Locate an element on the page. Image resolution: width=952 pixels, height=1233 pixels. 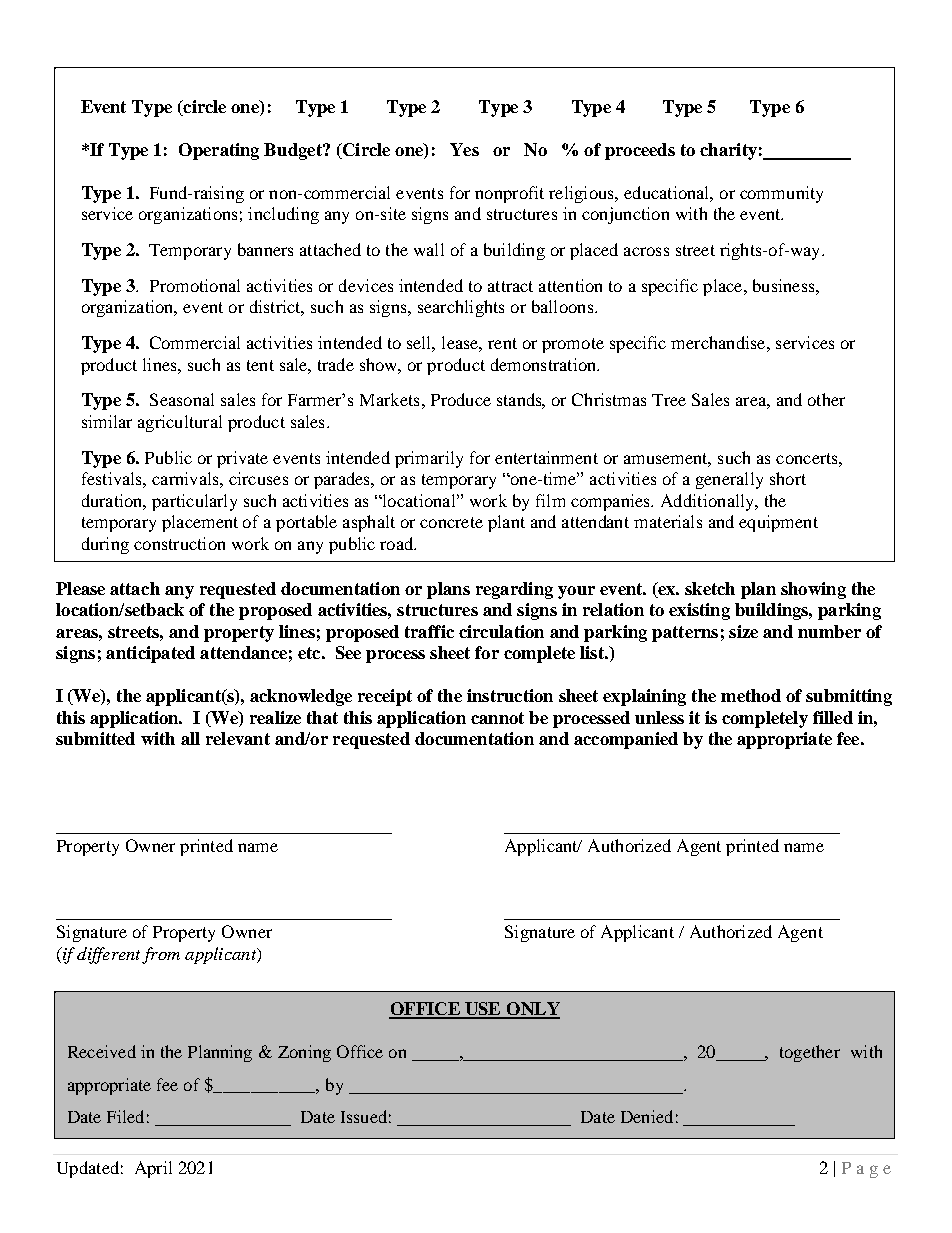
community is located at coordinates (781, 194).
